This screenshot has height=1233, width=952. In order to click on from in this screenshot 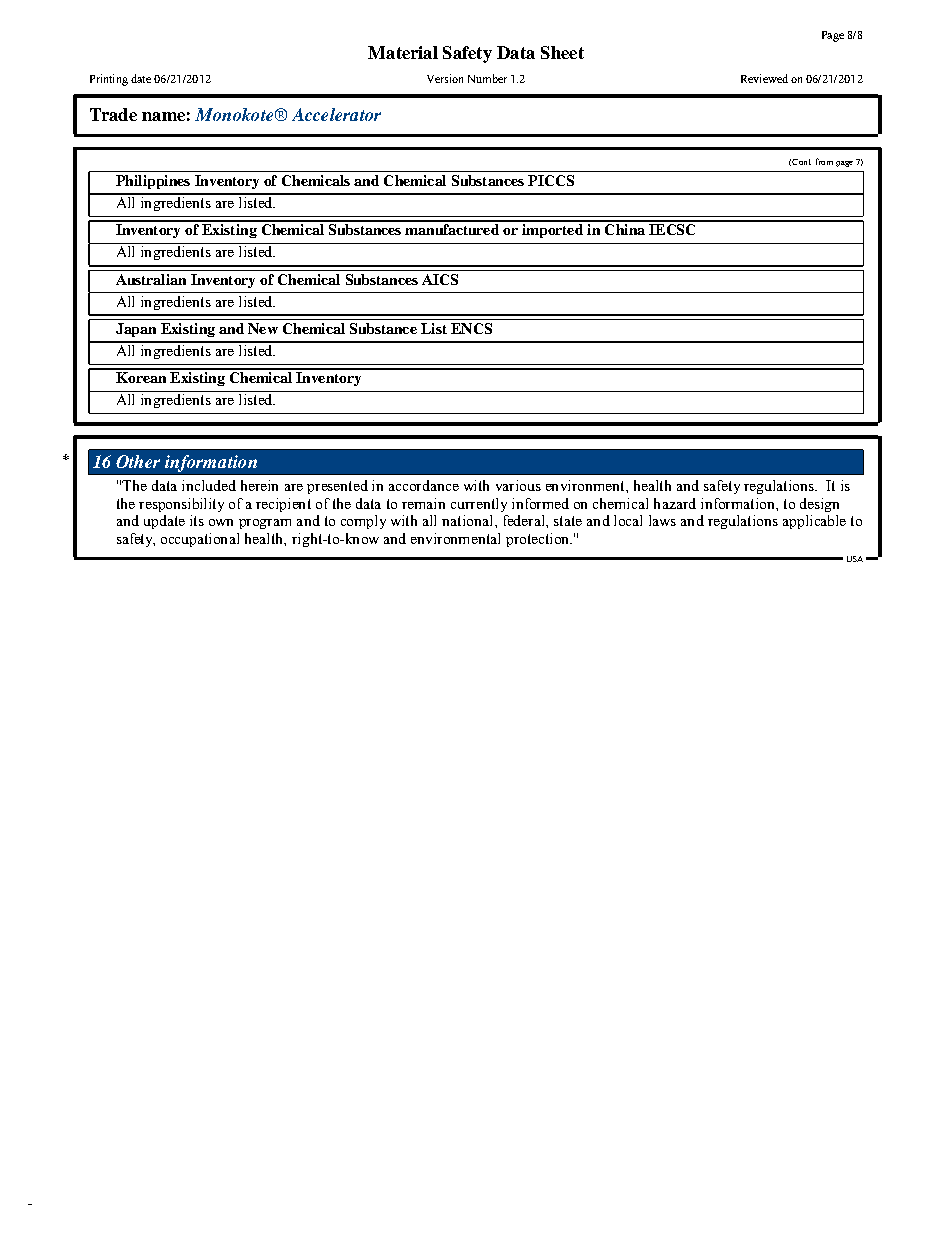, I will do `click(824, 161)`.
